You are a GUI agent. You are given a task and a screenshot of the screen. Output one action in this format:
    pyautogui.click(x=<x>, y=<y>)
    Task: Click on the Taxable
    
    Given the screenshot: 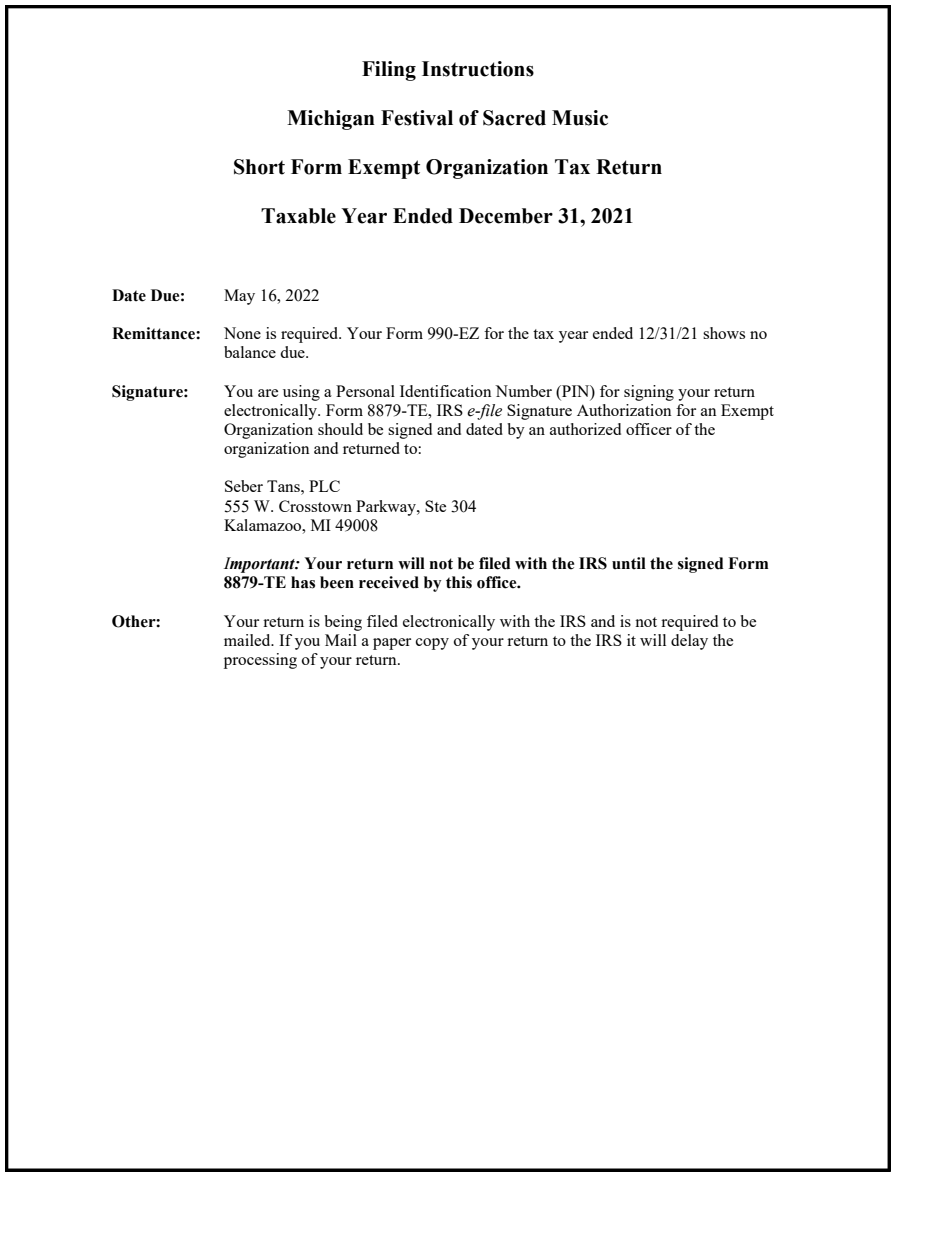 What is the action you would take?
    pyautogui.click(x=298, y=216)
